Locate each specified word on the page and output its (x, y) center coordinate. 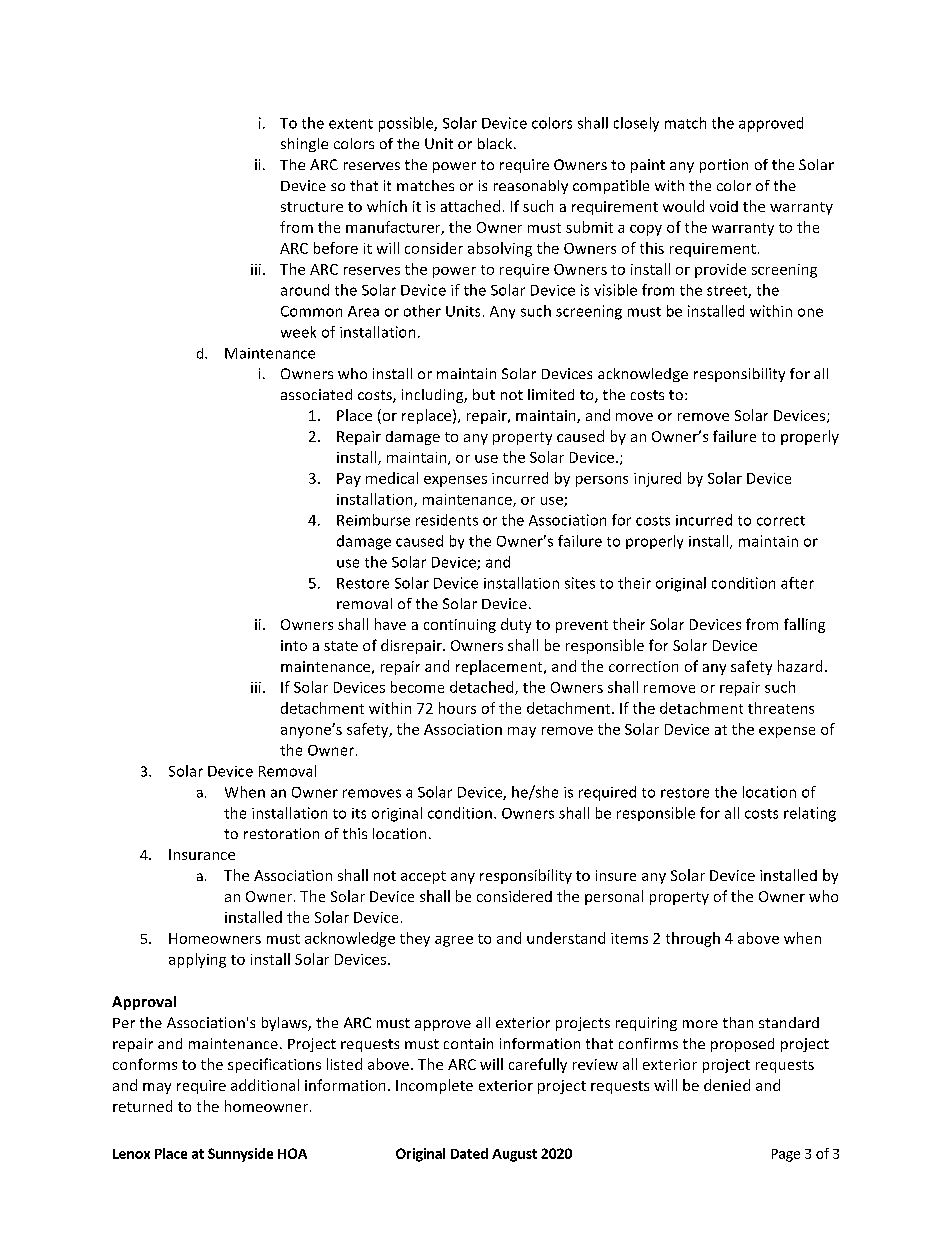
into (294, 645)
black (496, 143)
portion (724, 166)
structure (312, 207)
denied (727, 1085)
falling (804, 625)
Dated (469, 1153)
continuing (460, 626)
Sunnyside (240, 1155)
